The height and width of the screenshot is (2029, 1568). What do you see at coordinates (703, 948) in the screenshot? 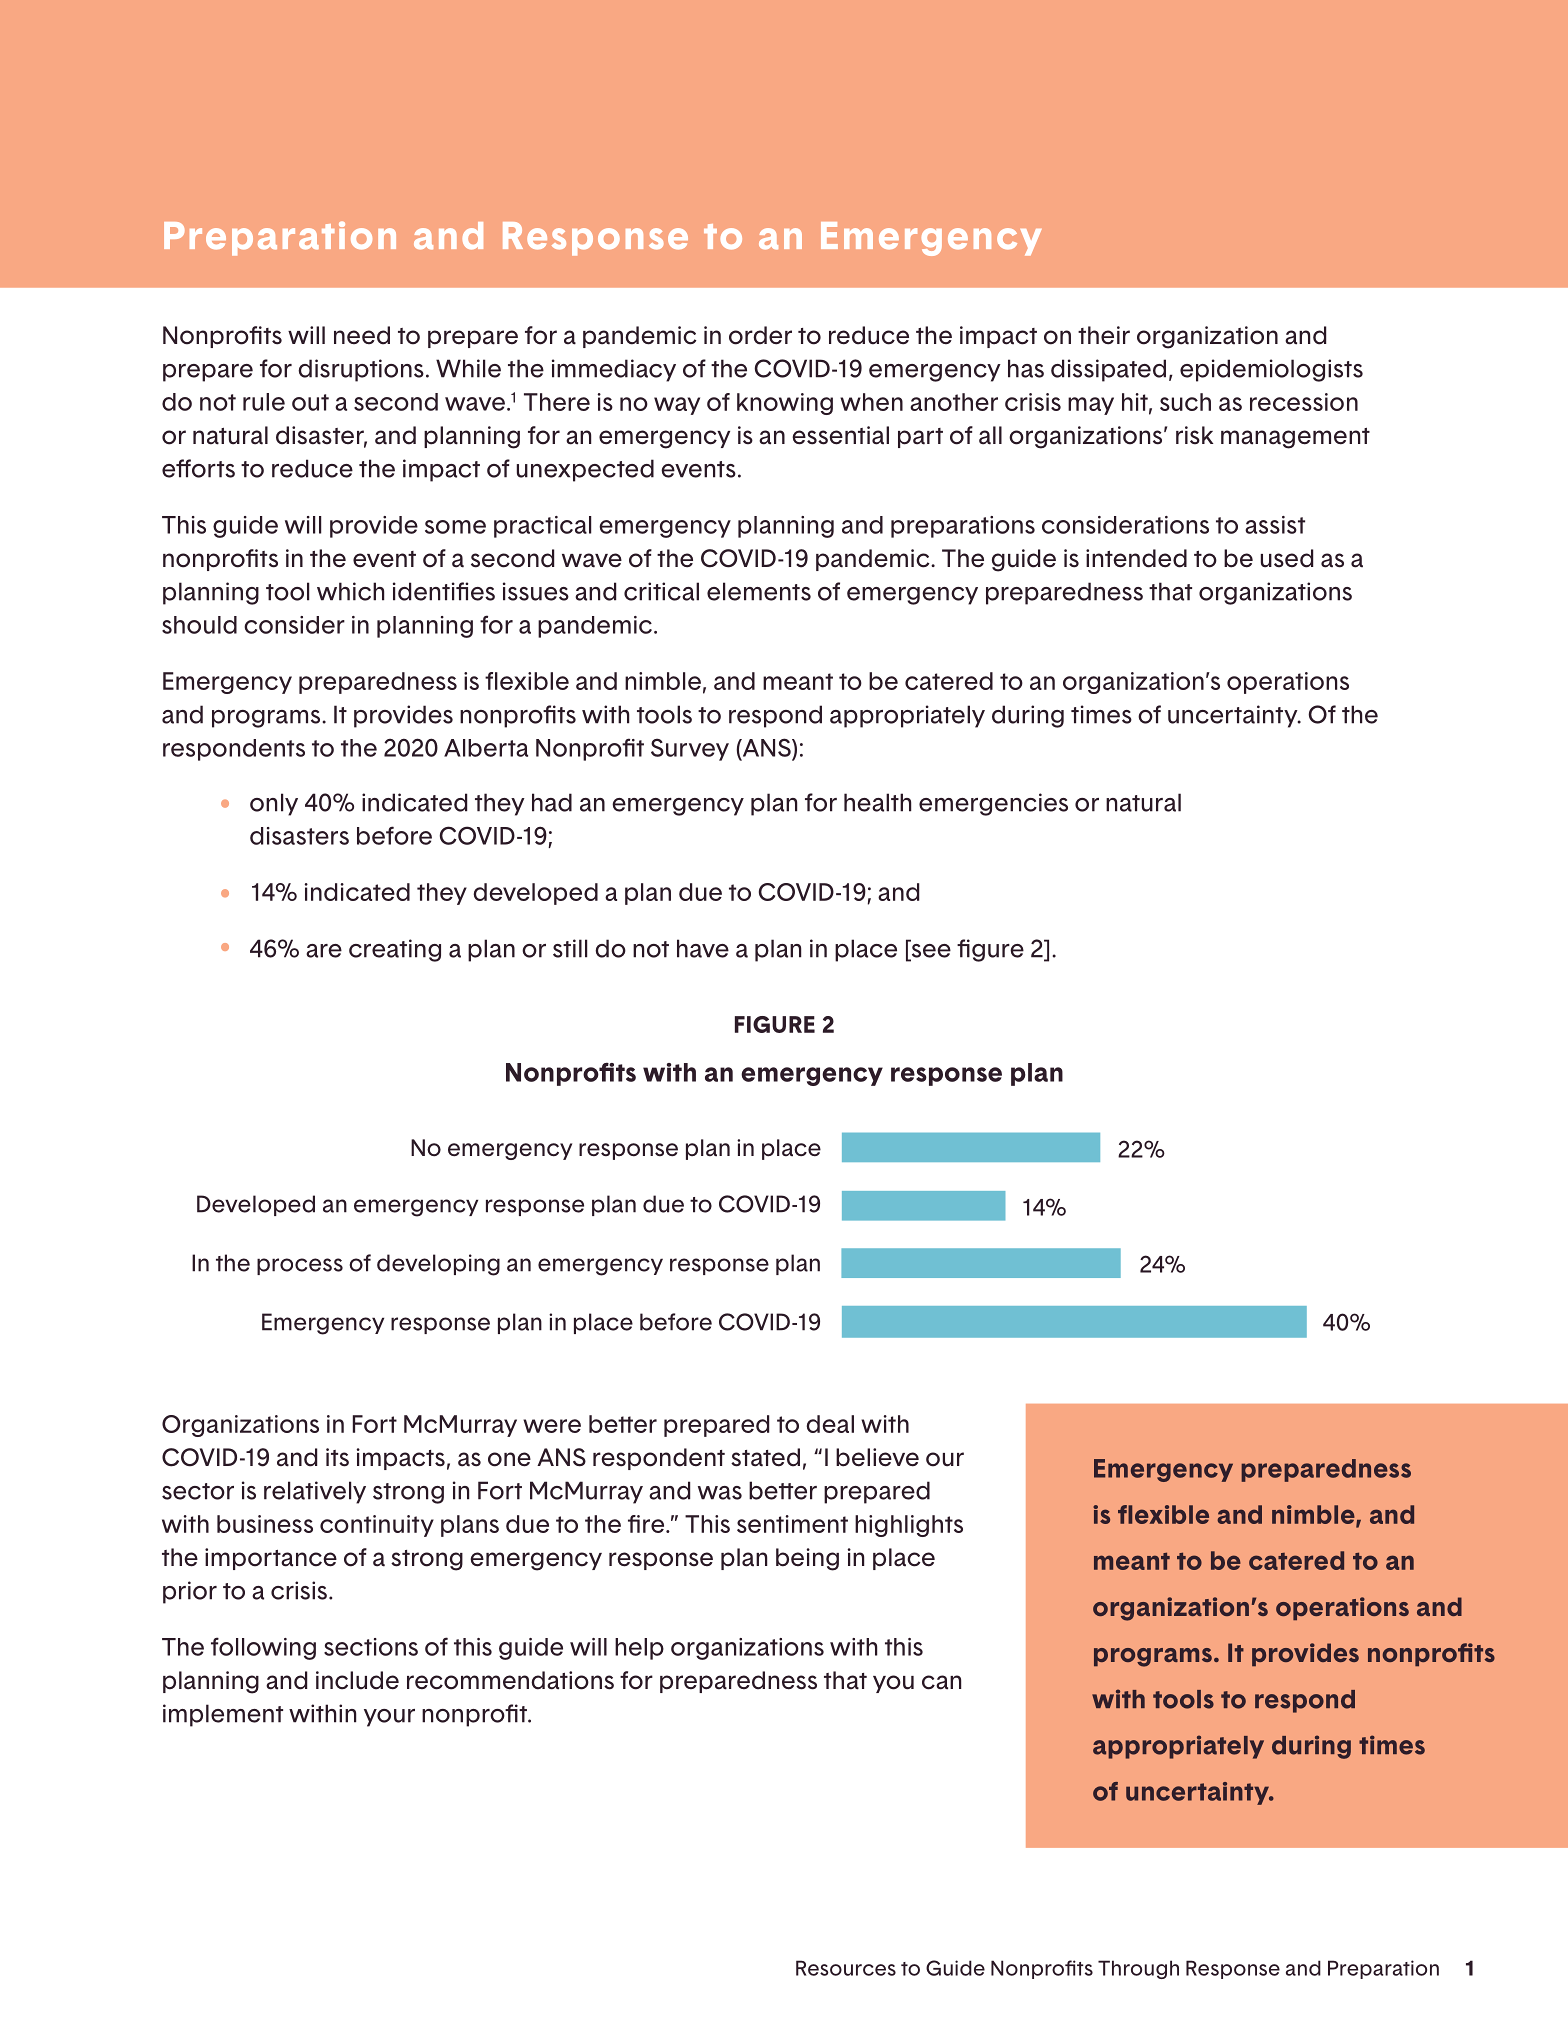
I see `have` at bounding box center [703, 948].
